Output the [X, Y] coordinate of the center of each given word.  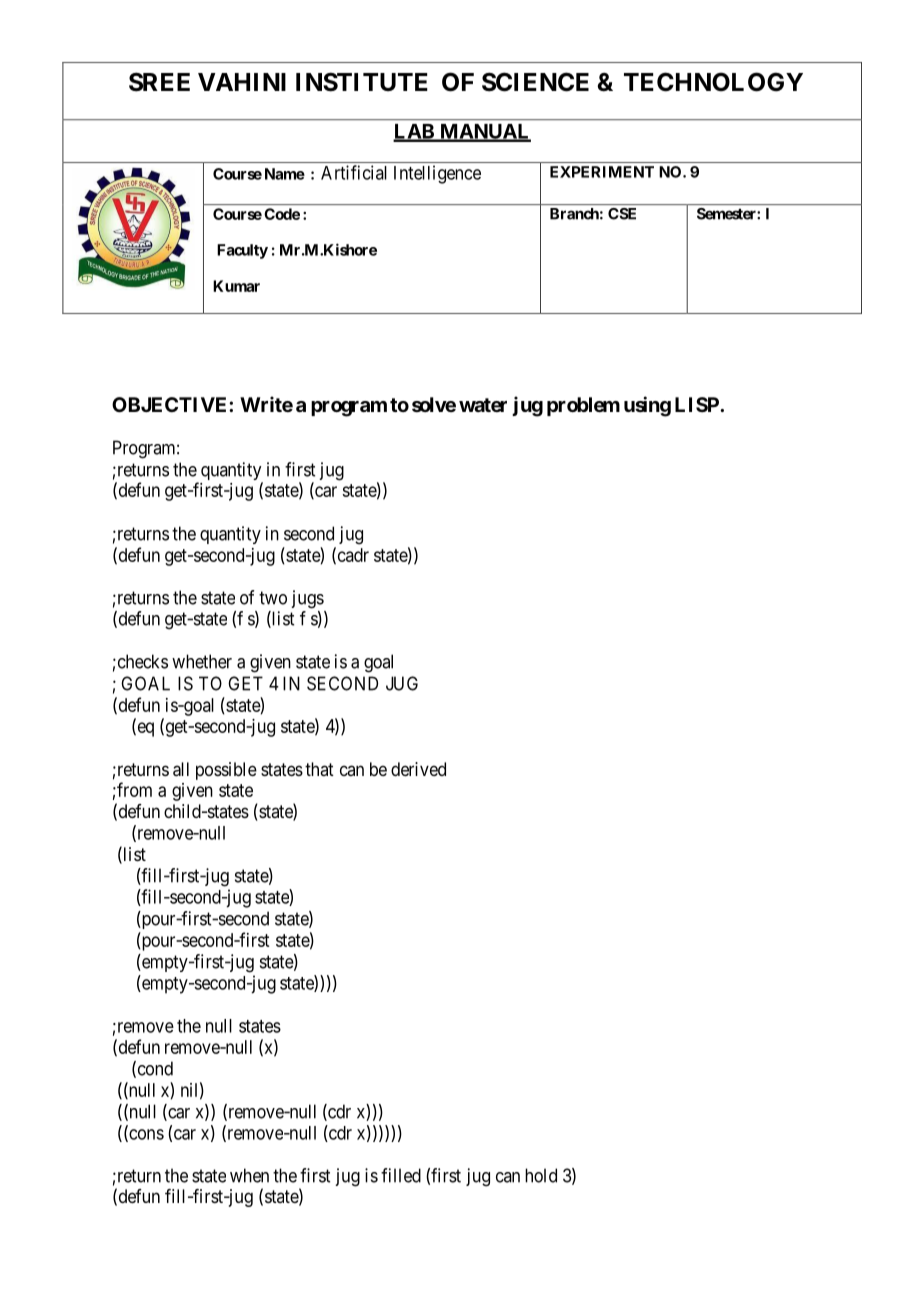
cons [145, 1135]
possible [226, 771]
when [249, 1175]
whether [202, 661]
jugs [307, 599]
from [133, 789]
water [483, 405]
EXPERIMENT [602, 172]
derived [418, 769]
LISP [698, 404]
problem [583, 406]
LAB [414, 132]
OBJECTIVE [171, 404]
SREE [159, 82]
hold [541, 1175]
